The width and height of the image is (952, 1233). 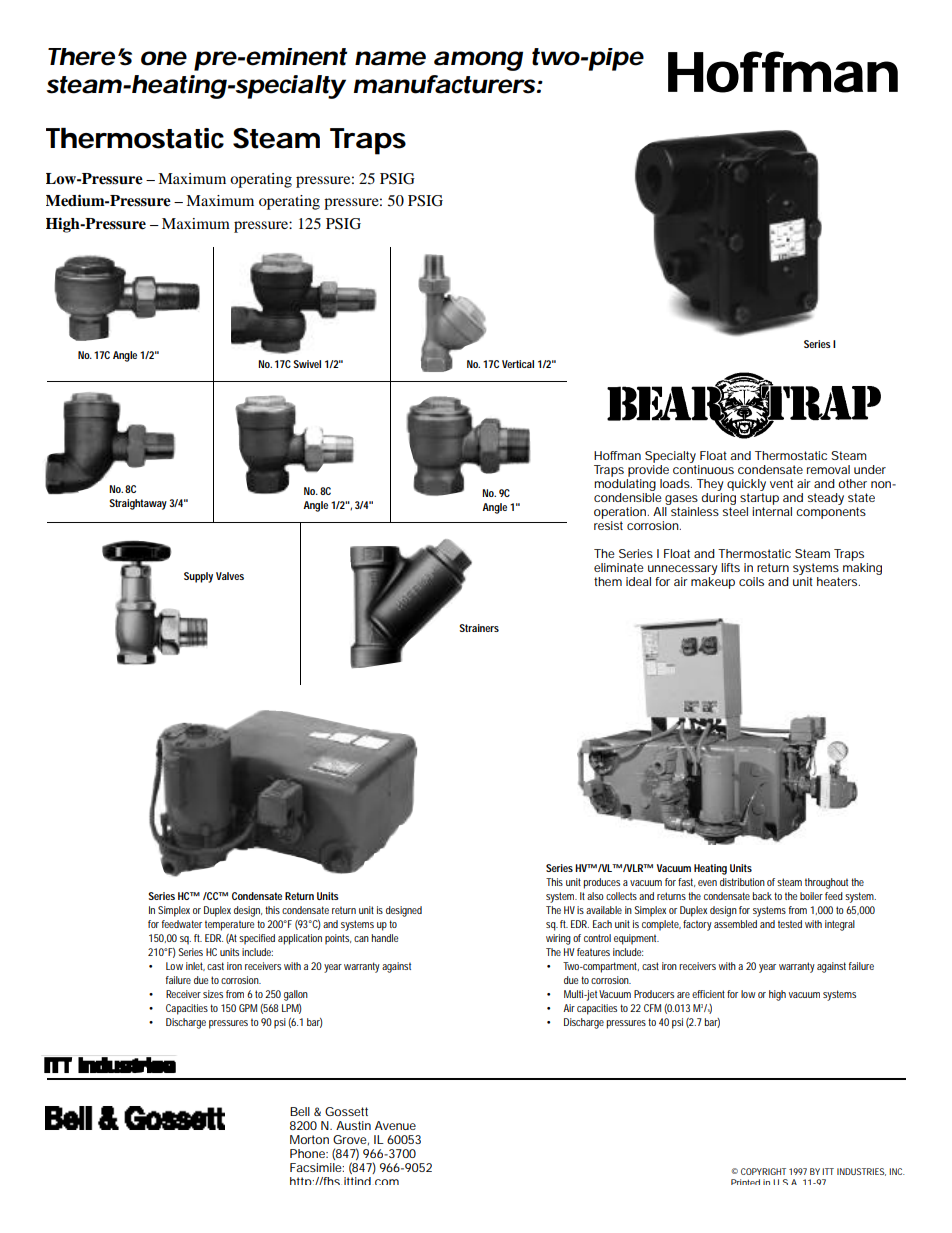 I want to click on coils, so click(x=751, y=581).
